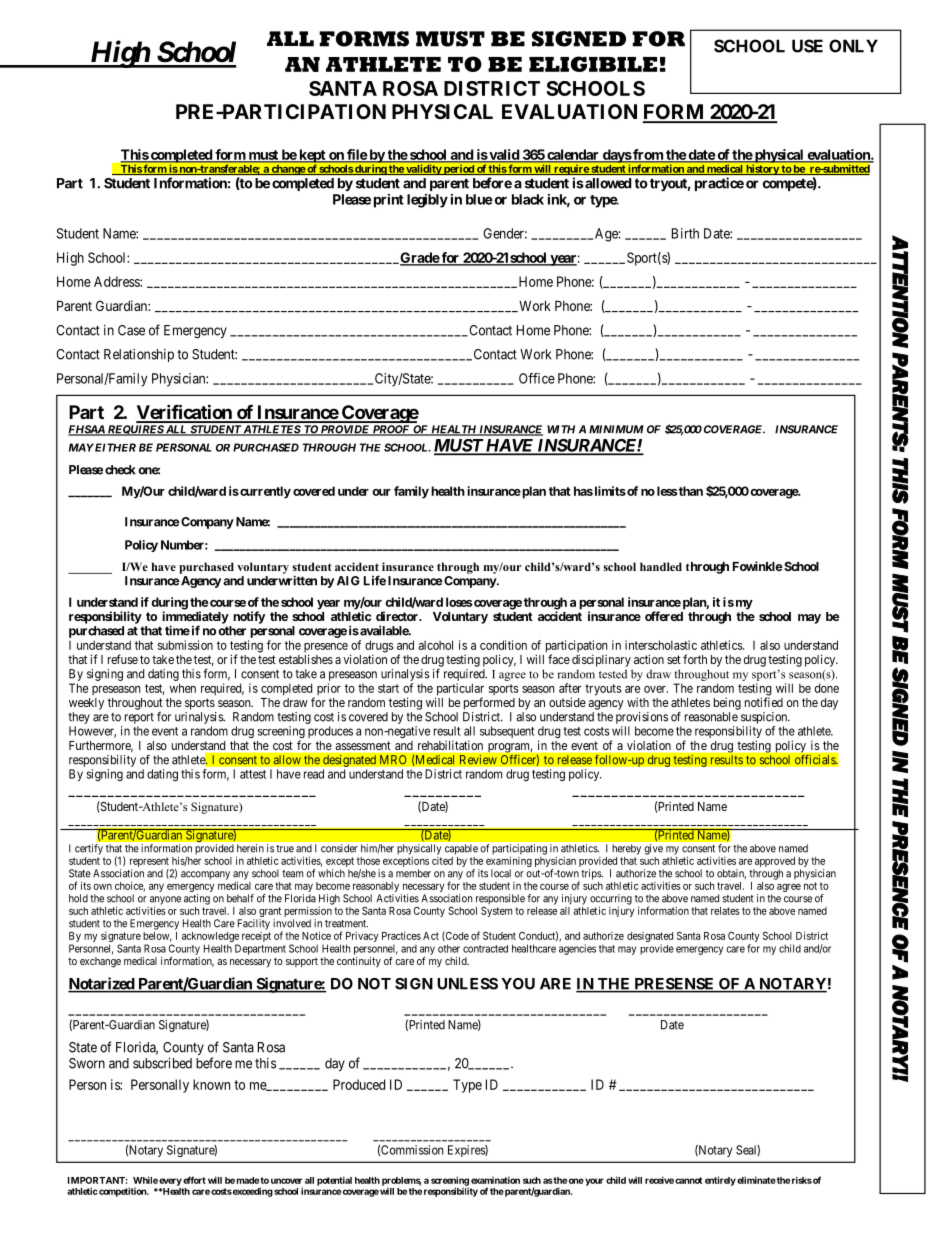 The width and height of the page is (952, 1233). I want to click on ONLY, so click(853, 46).
